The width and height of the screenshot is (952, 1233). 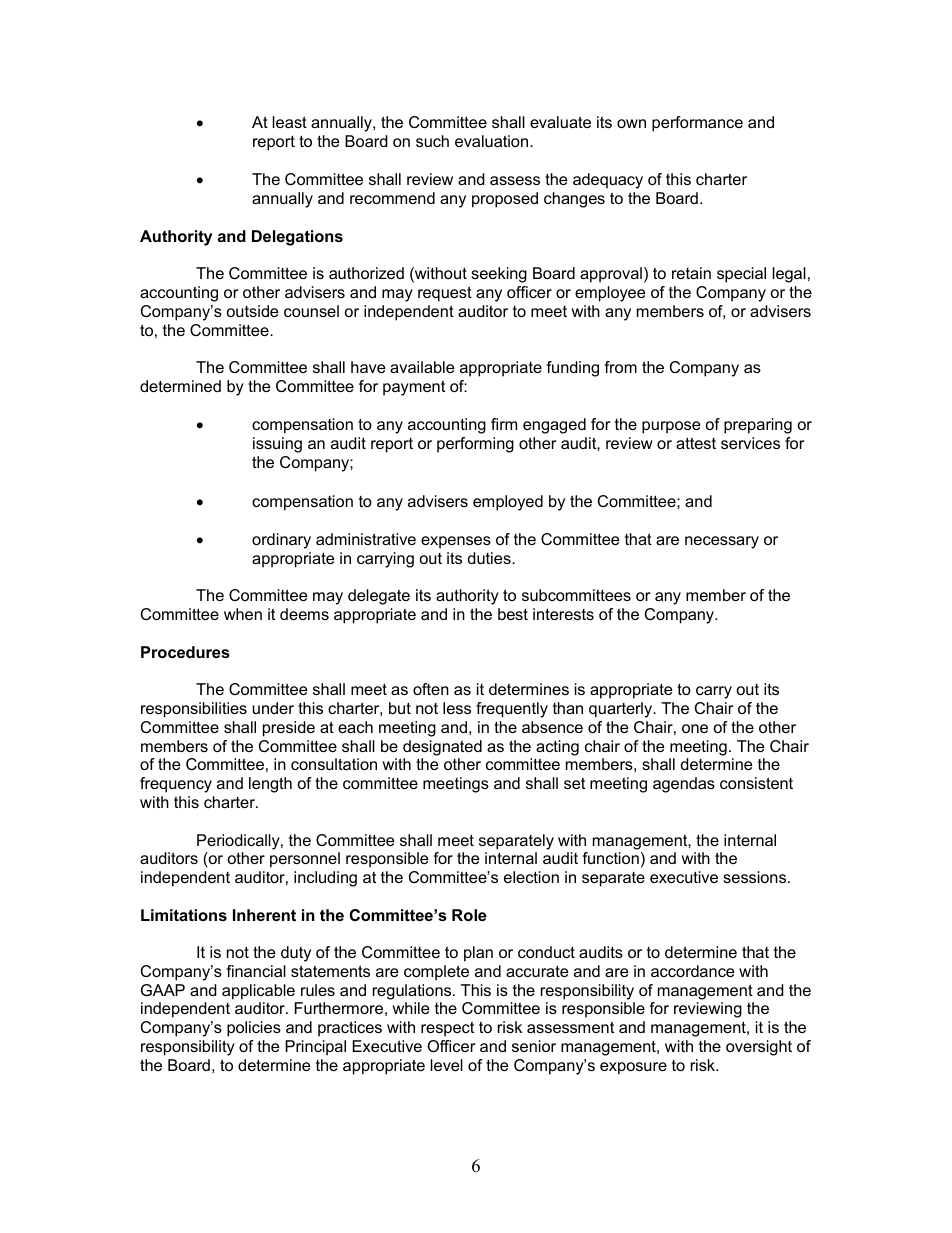 What do you see at coordinates (254, 1029) in the screenshot?
I see `policies` at bounding box center [254, 1029].
